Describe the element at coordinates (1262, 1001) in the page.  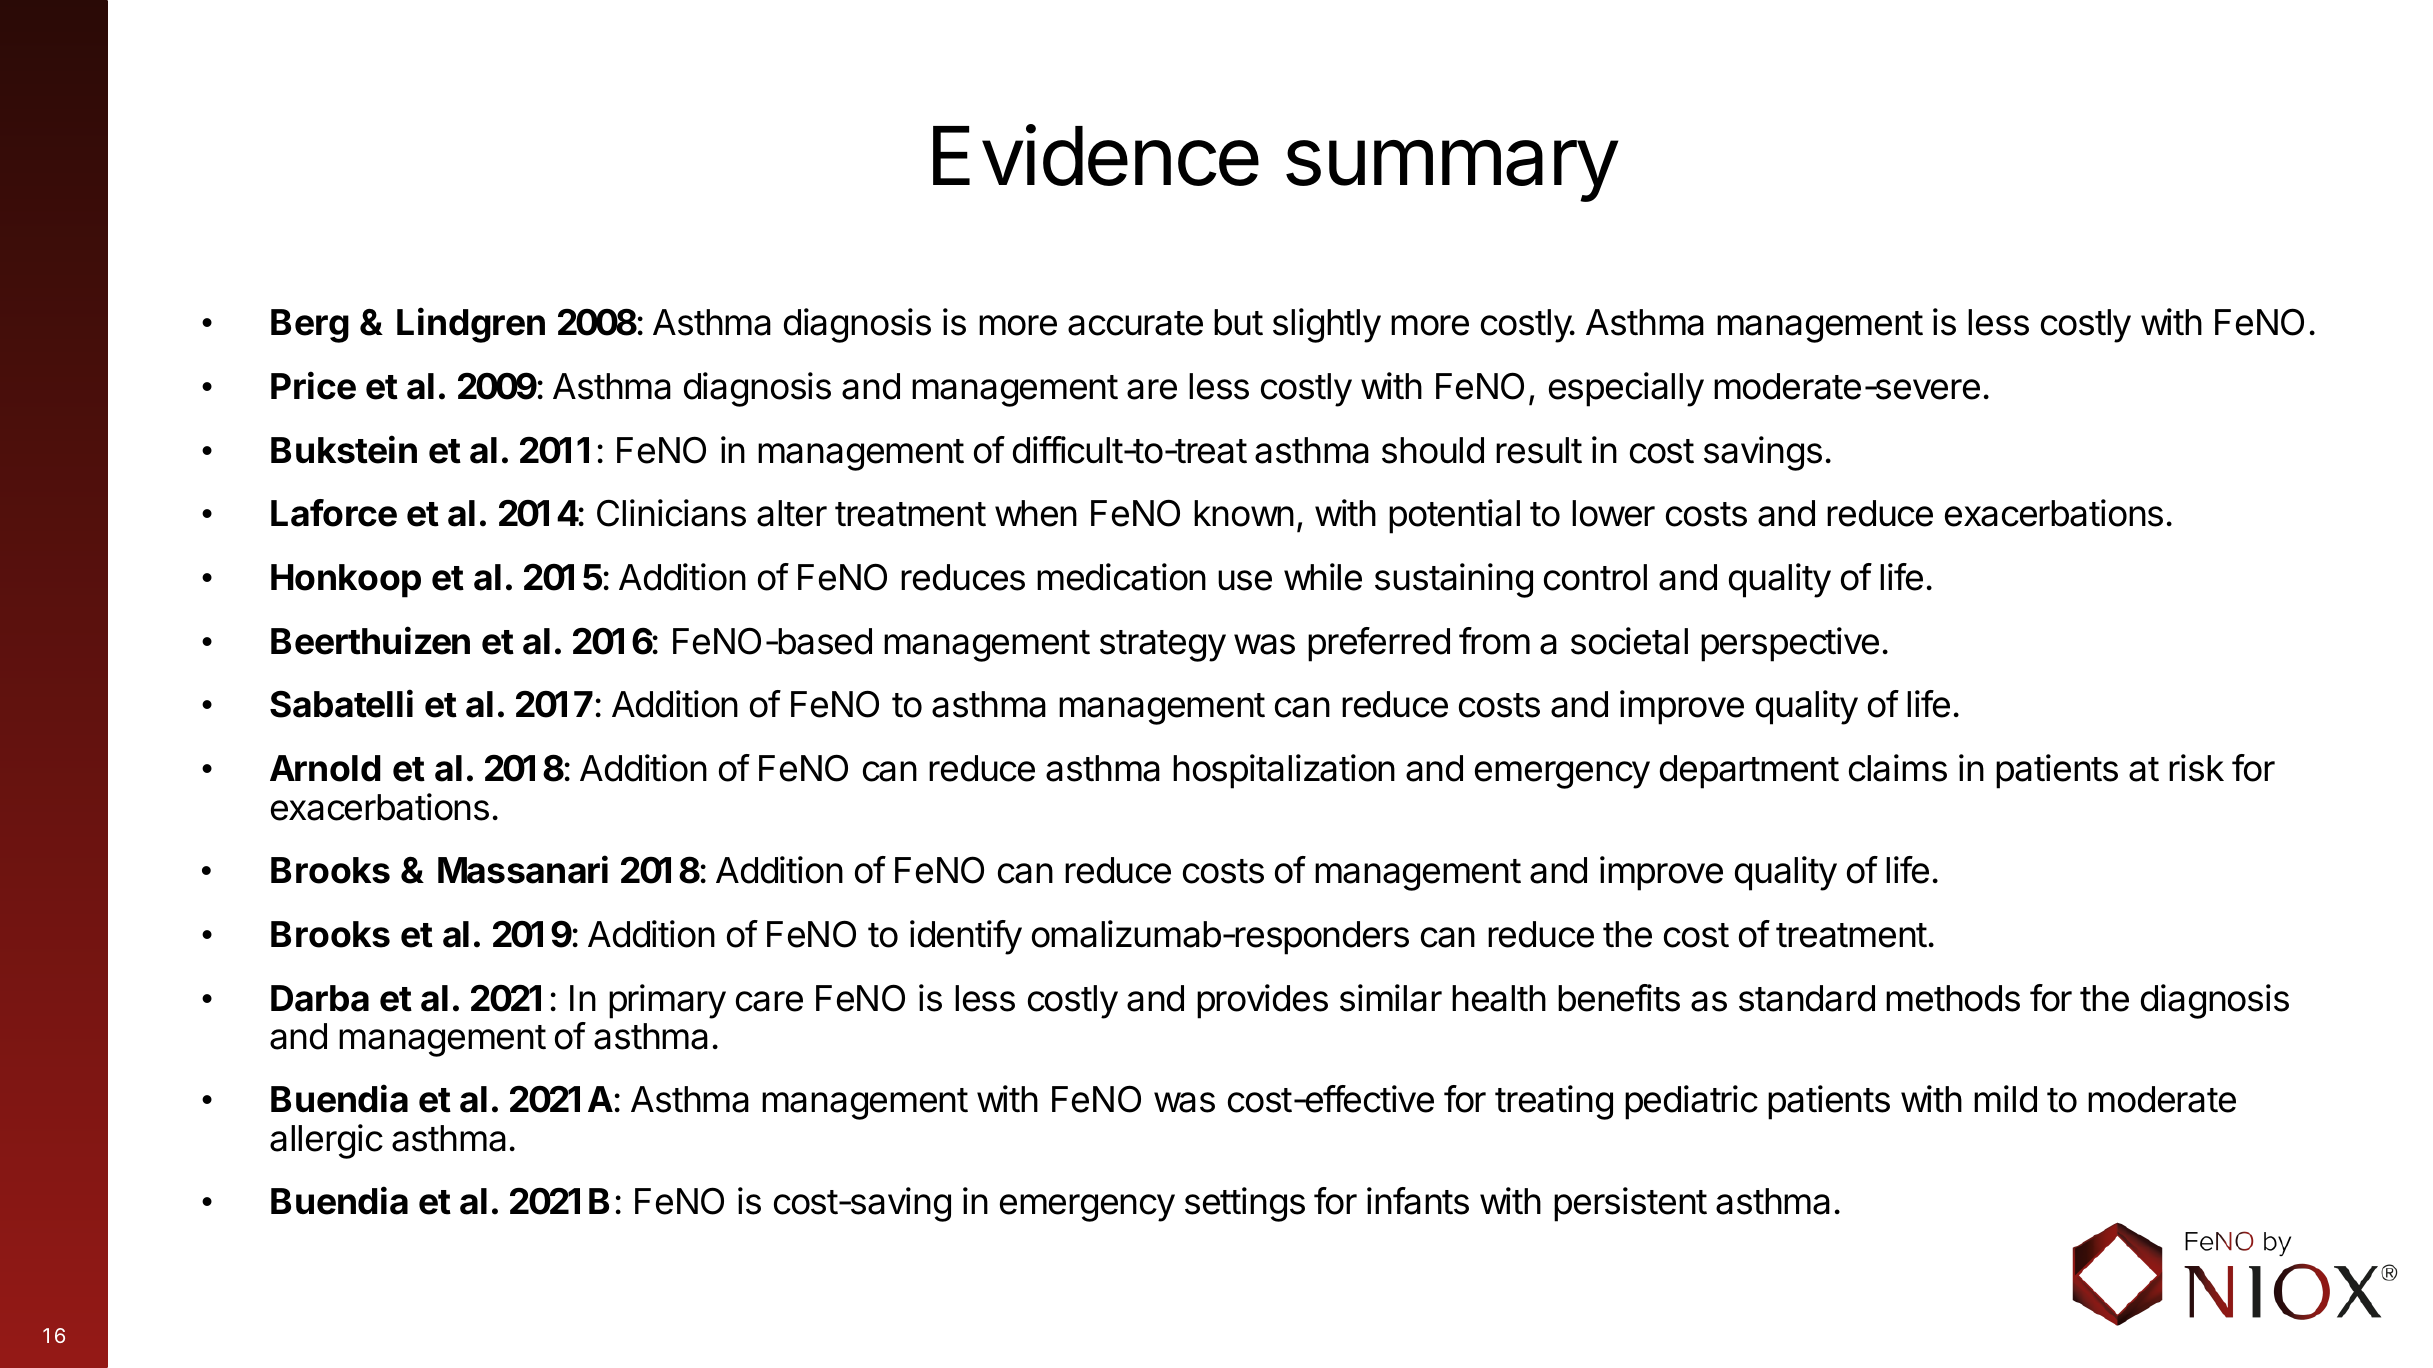
I see `provides` at that location.
